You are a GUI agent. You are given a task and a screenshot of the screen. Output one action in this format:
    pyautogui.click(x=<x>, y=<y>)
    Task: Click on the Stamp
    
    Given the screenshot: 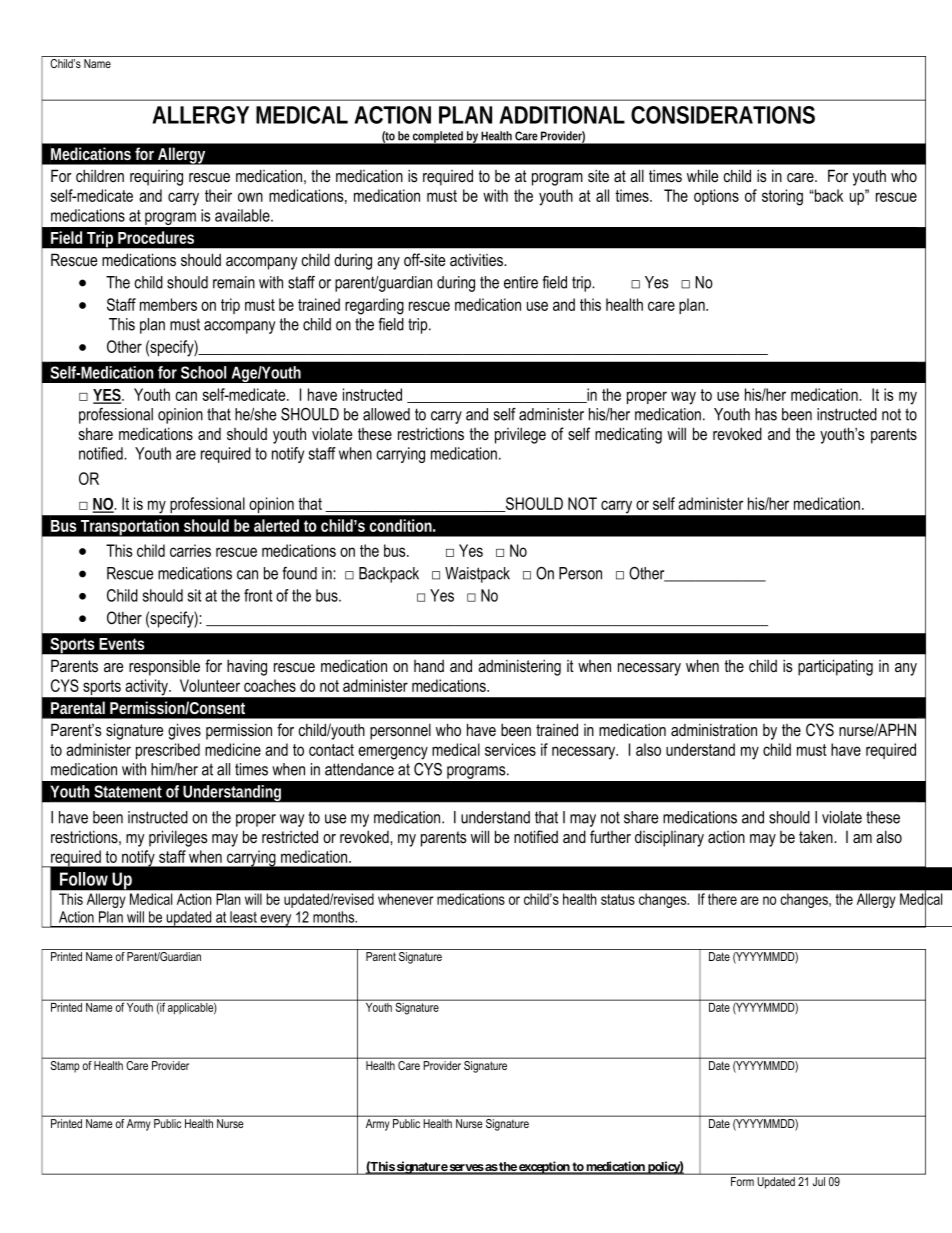 What is the action you would take?
    pyautogui.click(x=65, y=1065)
